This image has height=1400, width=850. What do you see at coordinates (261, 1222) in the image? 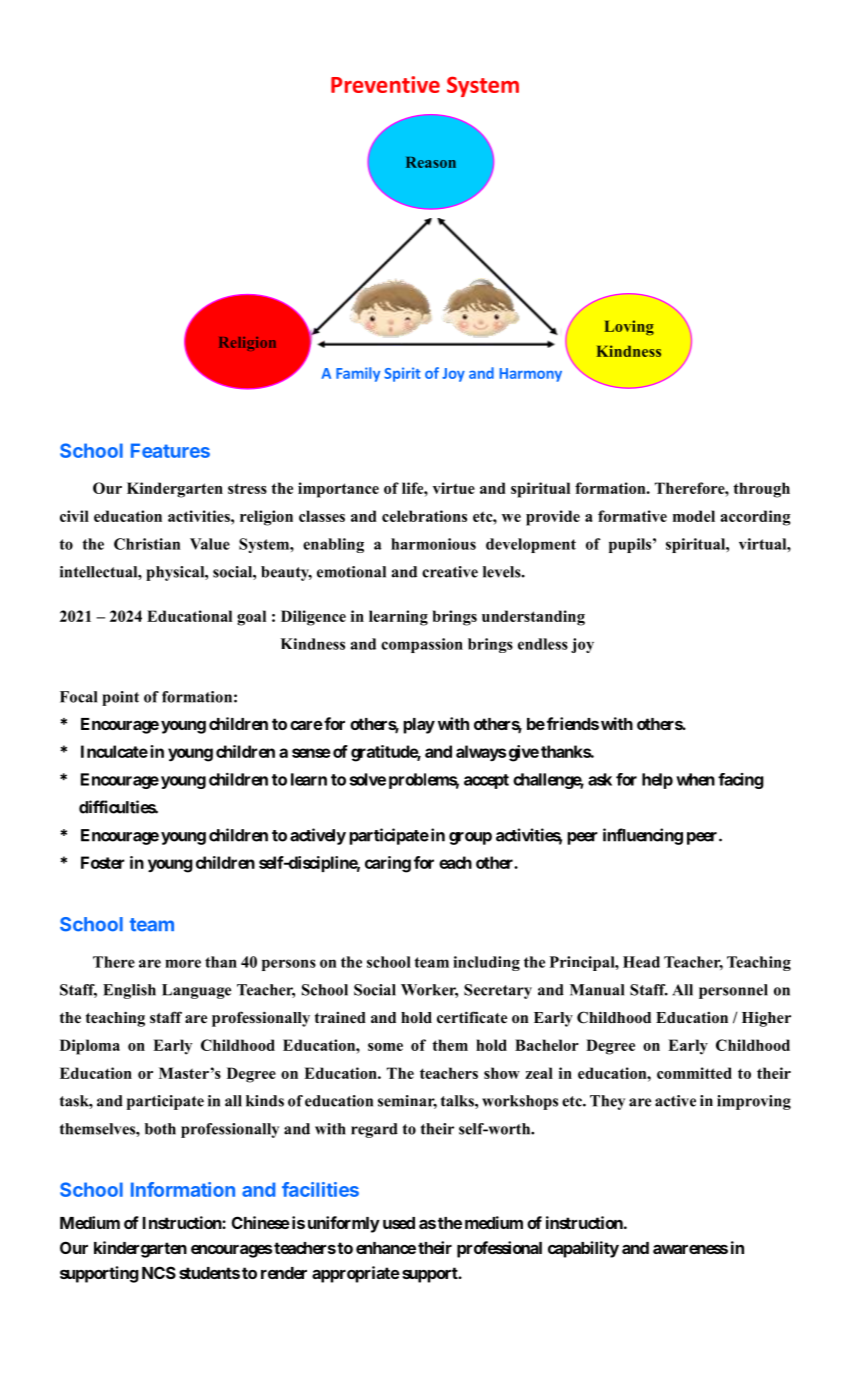
I see `Chinese` at bounding box center [261, 1222].
